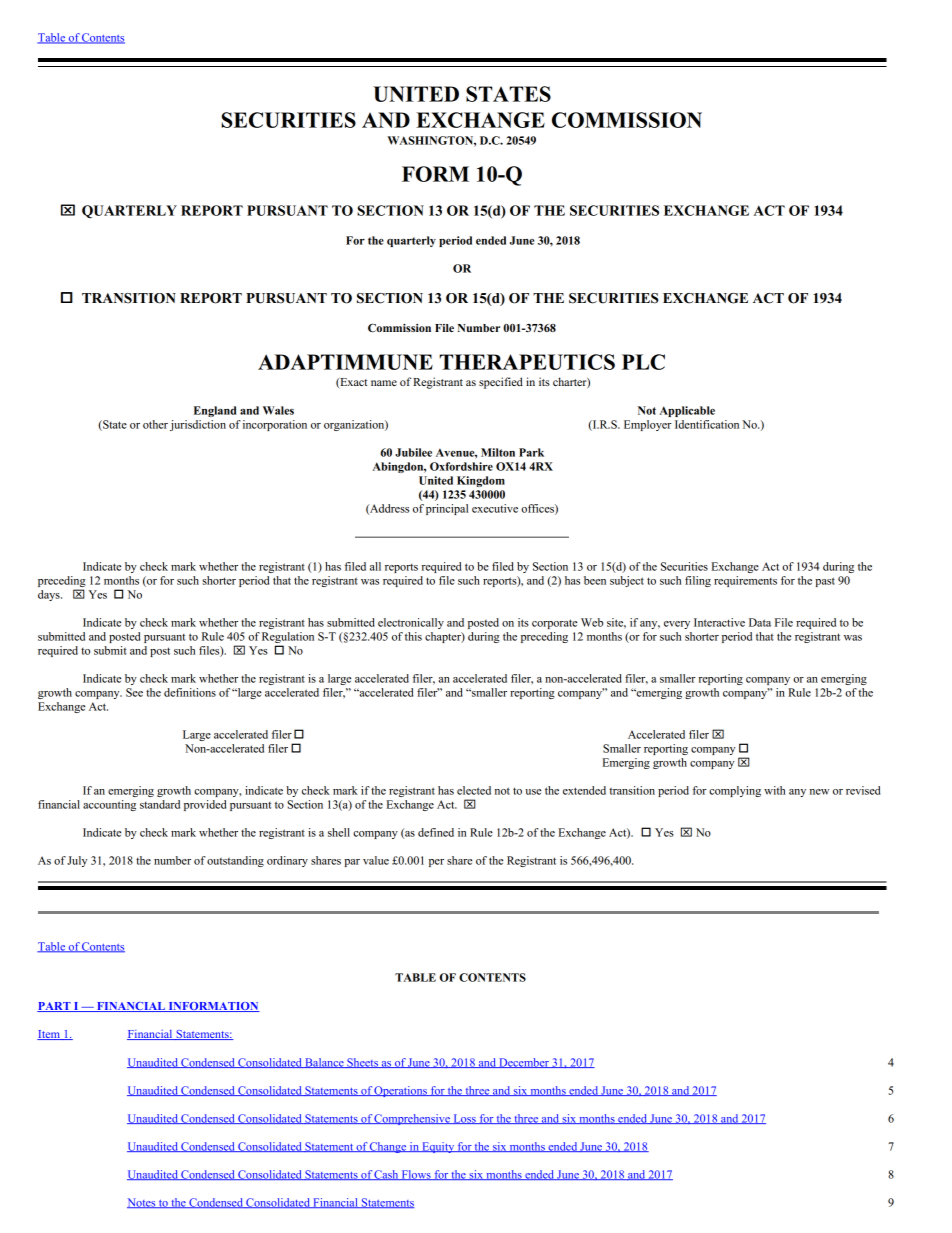 The image size is (952, 1233). Describe the element at coordinates (775, 790) in the page. I see `with` at that location.
